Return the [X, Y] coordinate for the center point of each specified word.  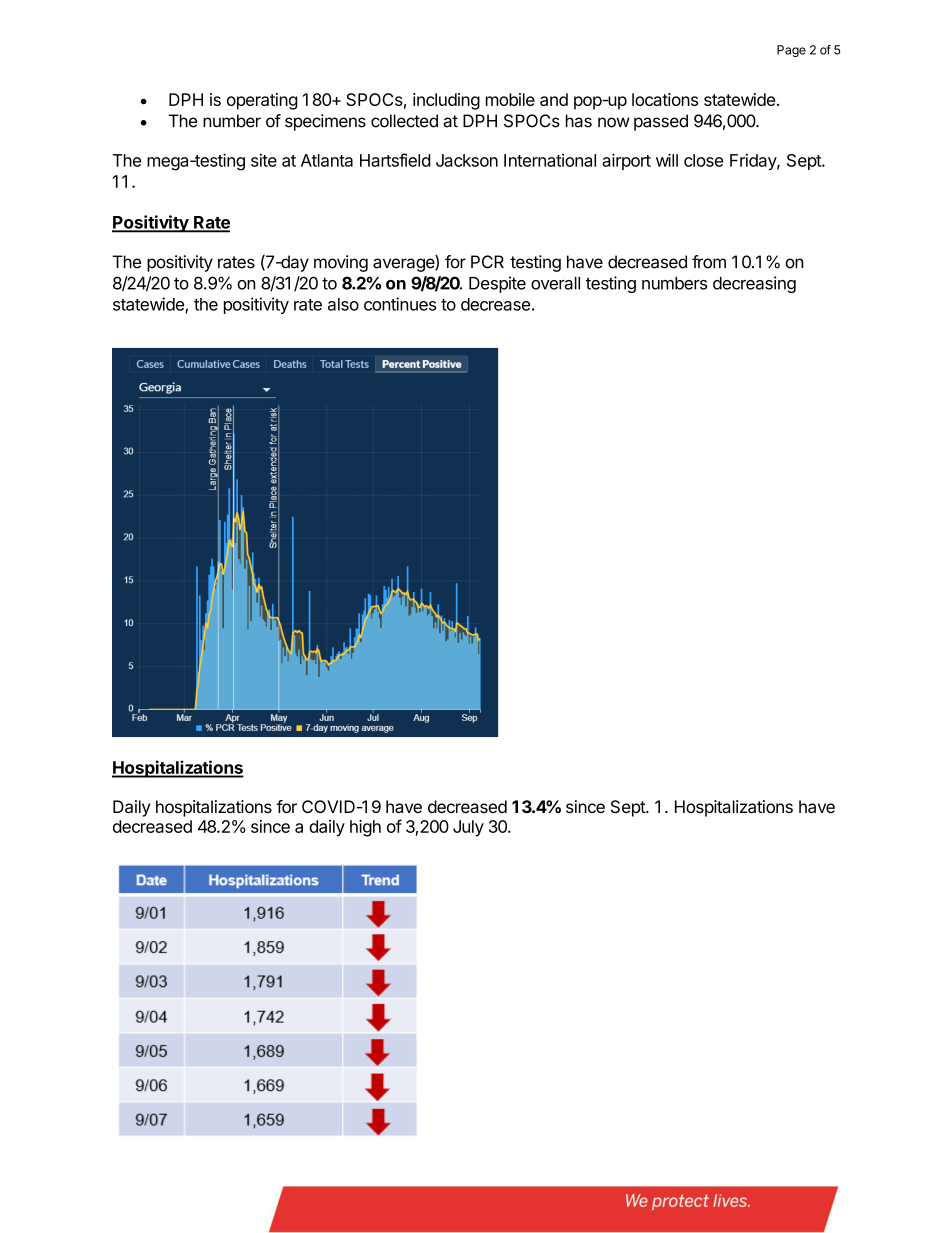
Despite [497, 284]
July [468, 828]
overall [555, 283]
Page [791, 51]
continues [400, 304]
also [343, 304]
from [709, 262]
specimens [325, 122]
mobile [510, 99]
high [365, 828]
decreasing [754, 284]
